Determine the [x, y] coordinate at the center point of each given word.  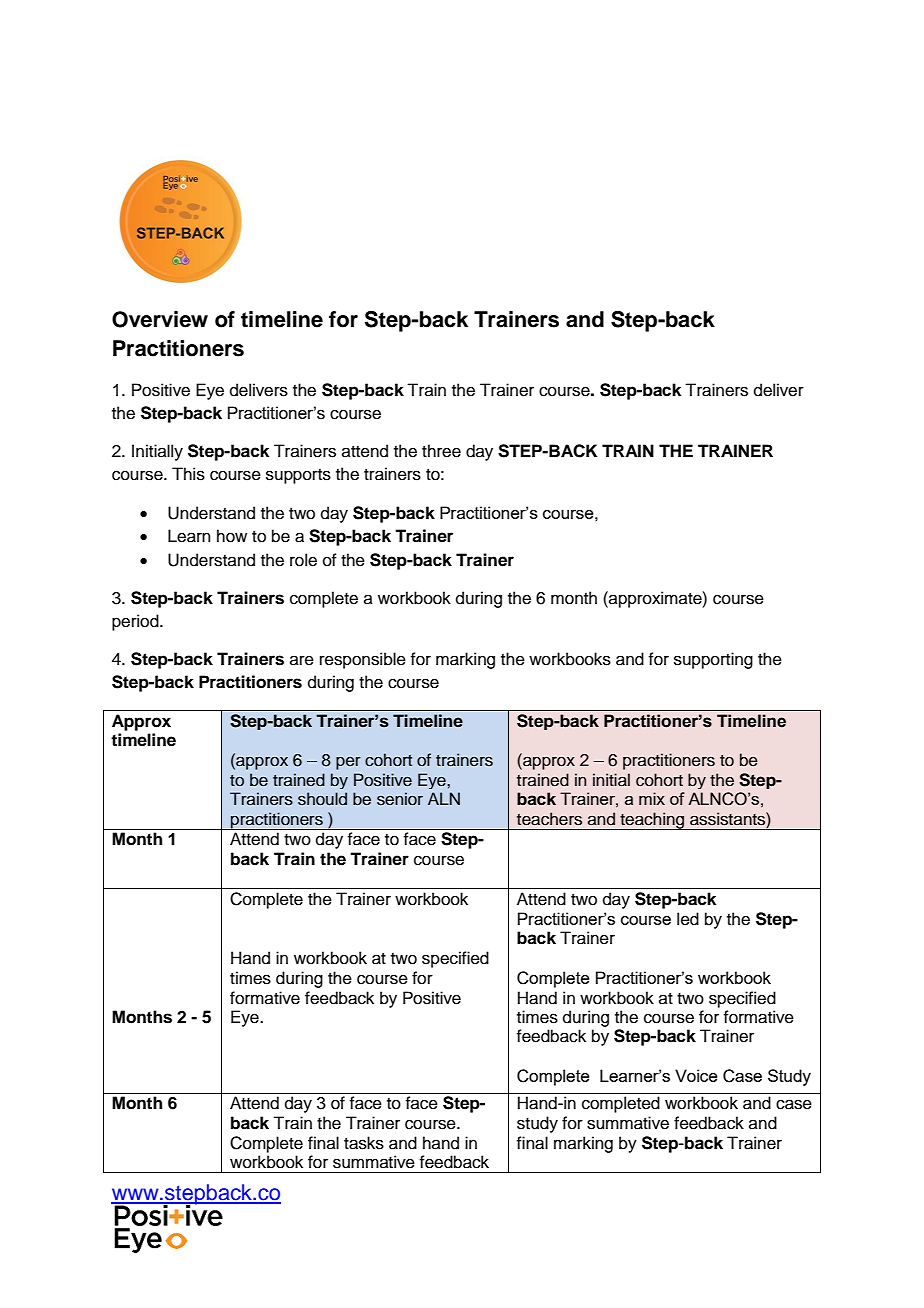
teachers [549, 819]
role [303, 560]
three [441, 451]
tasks [364, 1143]
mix [652, 798]
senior [400, 799]
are [302, 660]
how [232, 536]
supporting [713, 660]
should [322, 799]
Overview [160, 319]
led [688, 919]
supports [298, 476]
